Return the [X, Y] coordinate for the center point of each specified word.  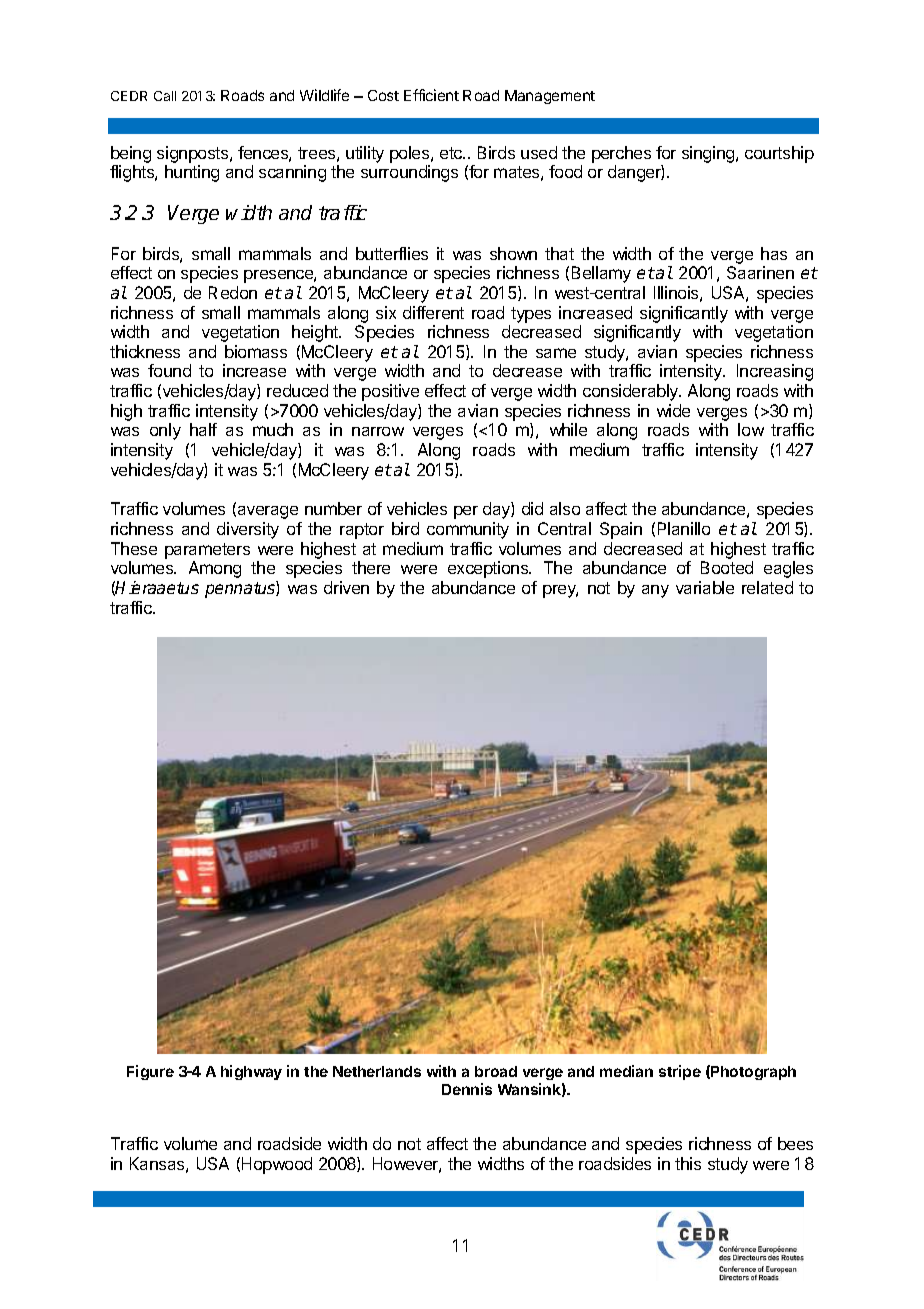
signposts [194, 154]
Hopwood [277, 1165]
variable [705, 587]
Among [215, 569]
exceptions [489, 569]
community [468, 530]
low [751, 429]
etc [452, 153]
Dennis [467, 1089]
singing [709, 154]
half [203, 429]
